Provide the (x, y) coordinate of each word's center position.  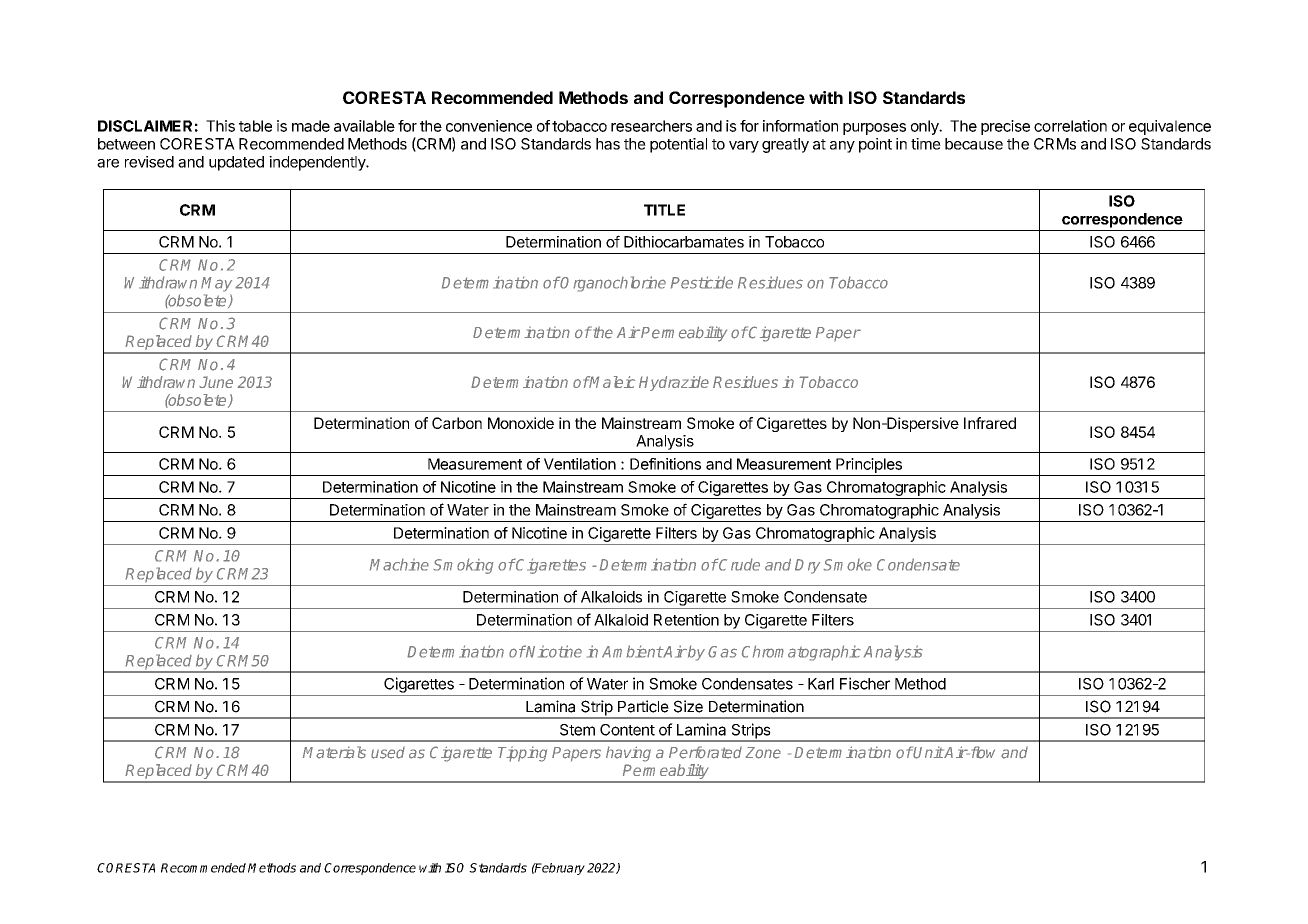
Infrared (990, 423)
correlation (1070, 126)
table (255, 126)
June (216, 382)
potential (678, 145)
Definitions (665, 464)
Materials (334, 752)
